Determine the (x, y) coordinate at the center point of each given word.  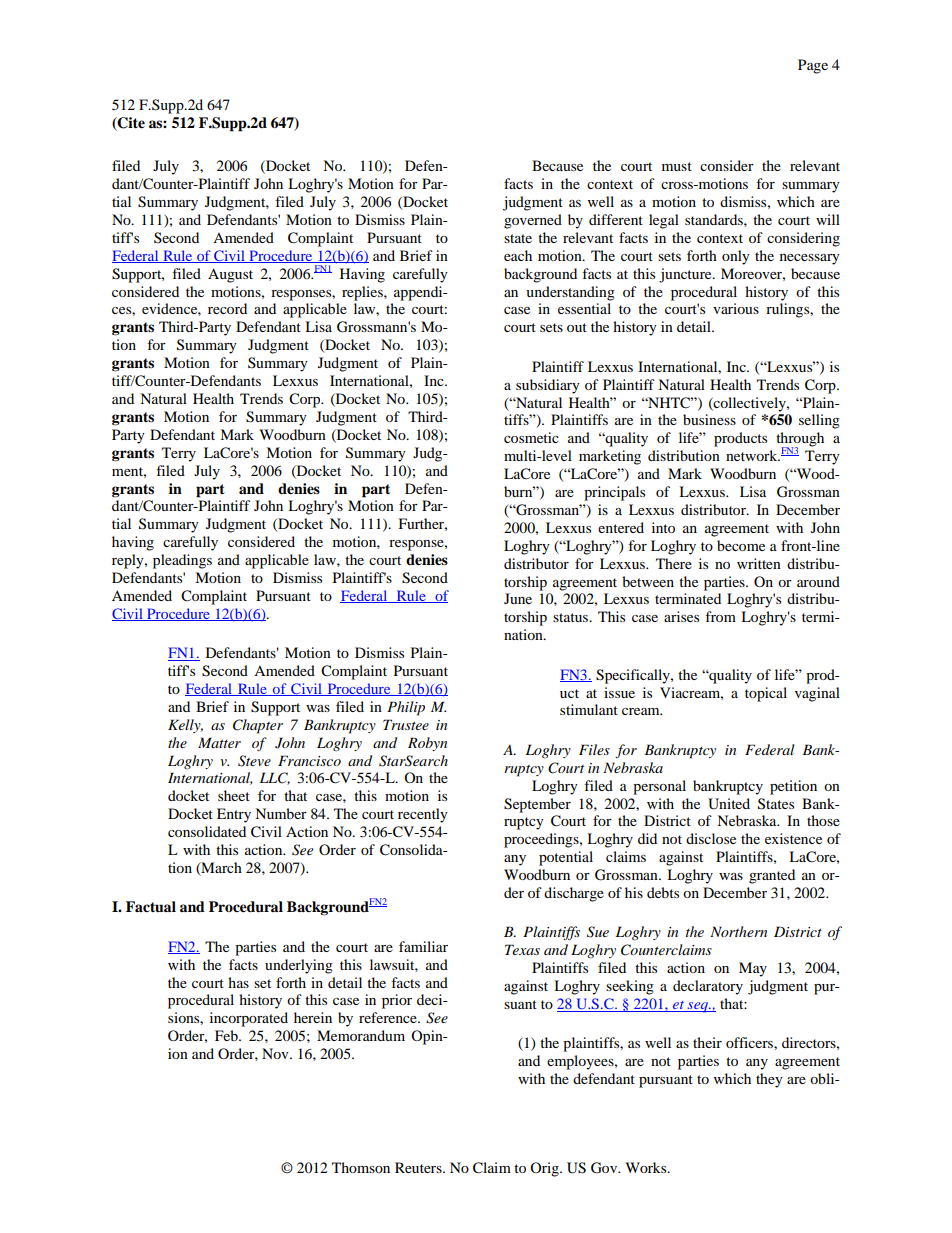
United (729, 804)
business (709, 419)
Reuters (419, 1167)
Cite (130, 124)
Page (813, 66)
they (769, 1080)
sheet (234, 795)
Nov (276, 1053)
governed (533, 221)
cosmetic (531, 437)
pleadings (182, 561)
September (537, 805)
